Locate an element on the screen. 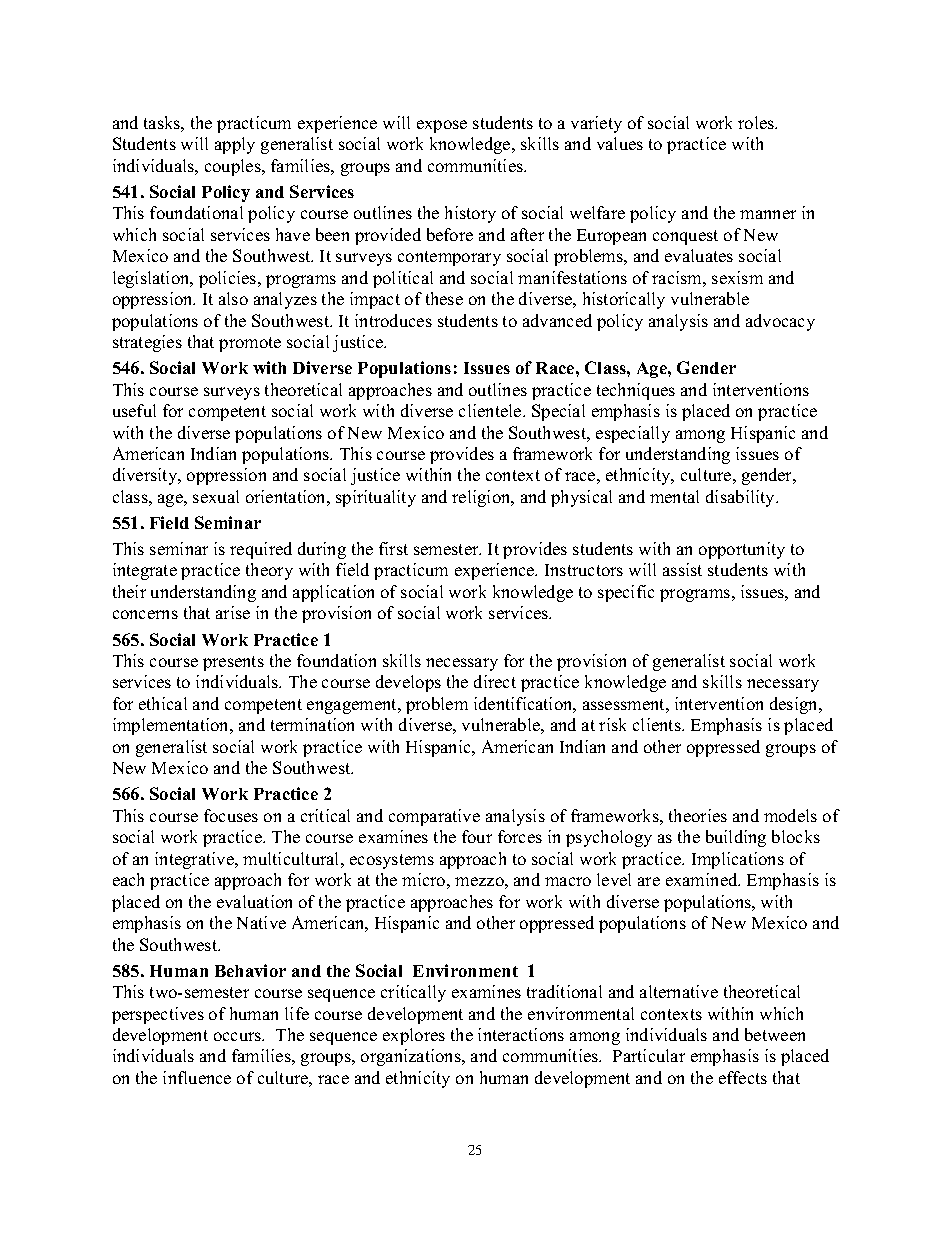 This screenshot has width=952, height=1233. influence is located at coordinates (197, 1077).
